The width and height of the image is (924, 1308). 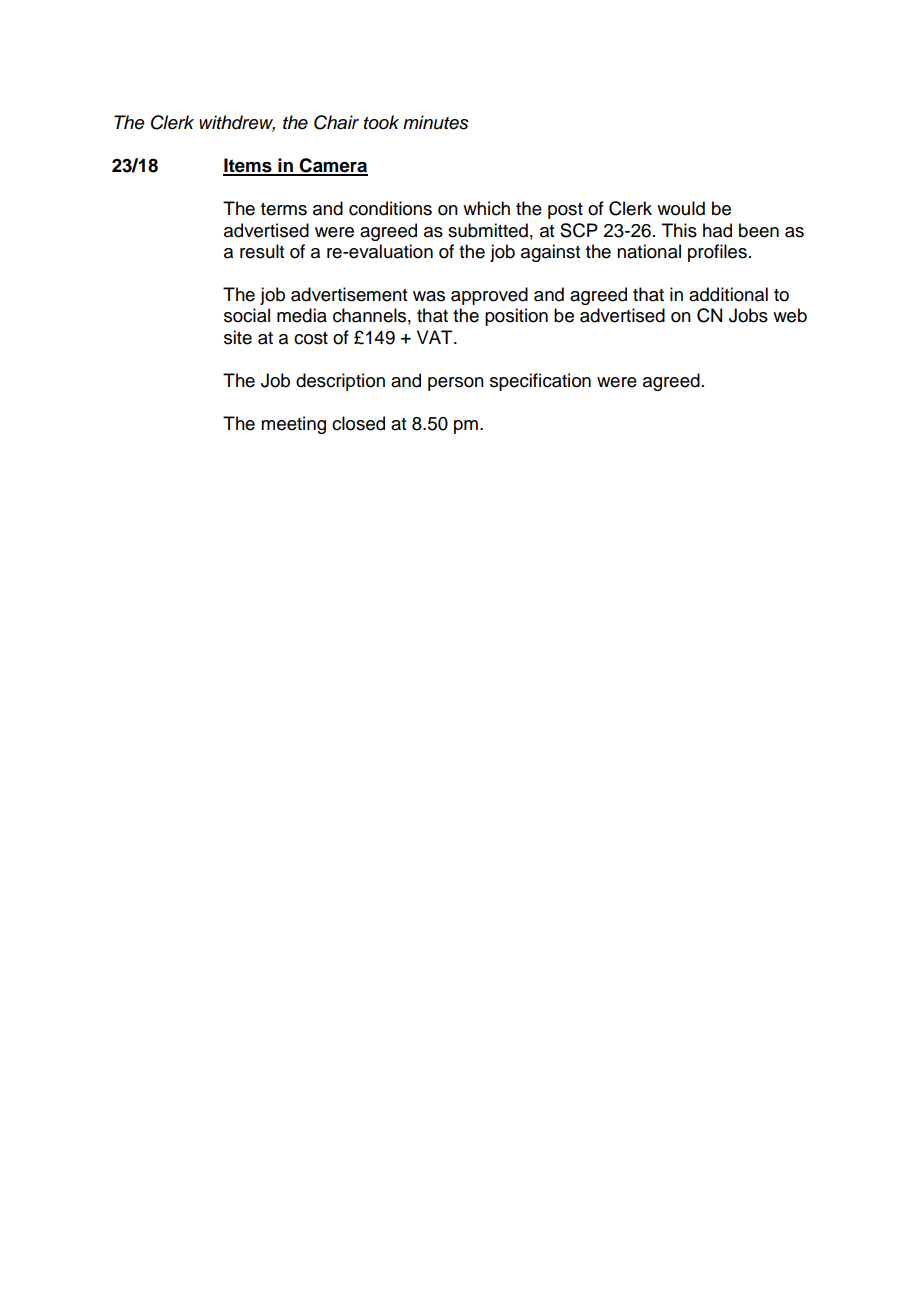 What do you see at coordinates (436, 337) in the image?
I see `VAT` at bounding box center [436, 337].
